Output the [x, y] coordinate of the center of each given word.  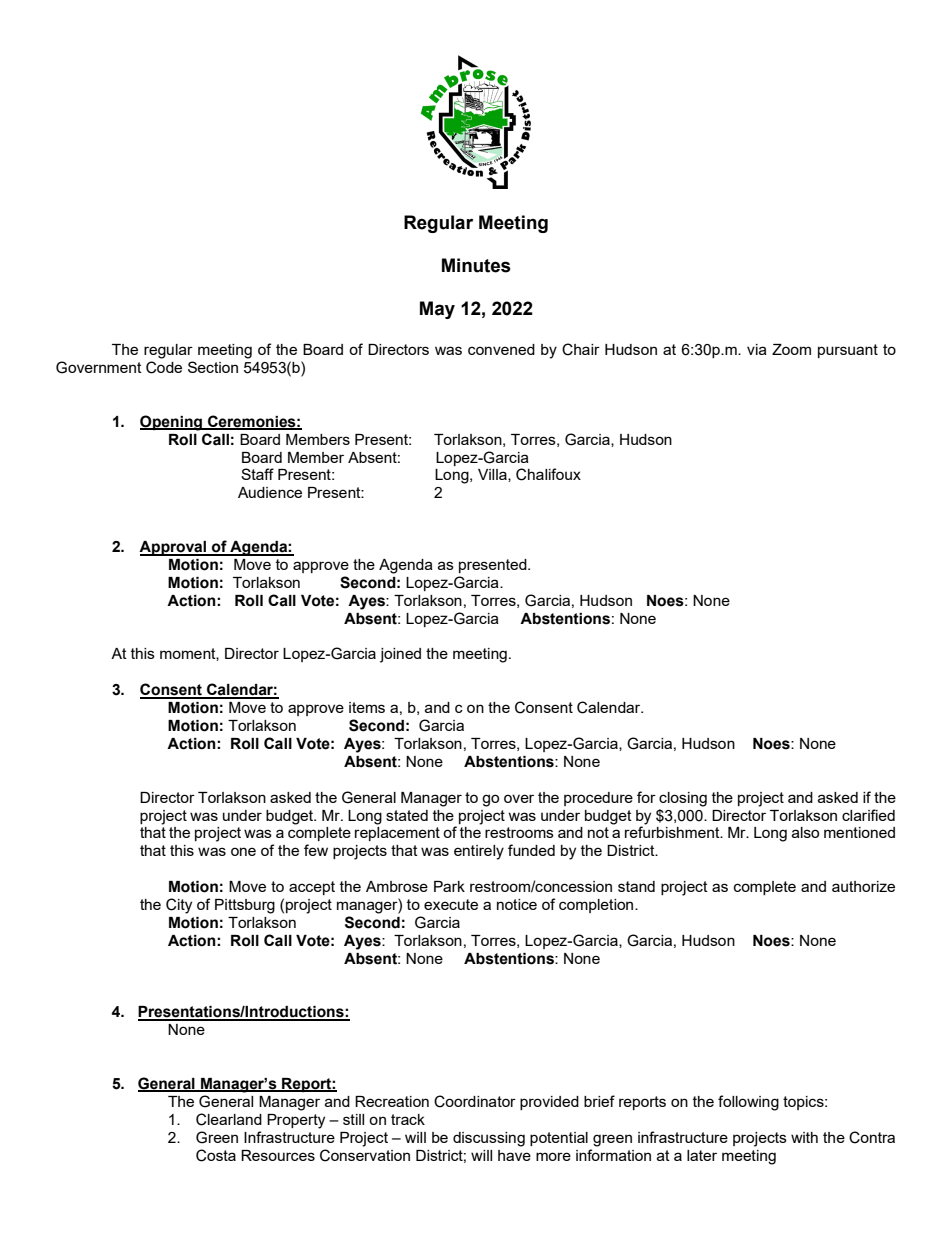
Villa [493, 475]
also [805, 832]
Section [213, 367]
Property [296, 1121]
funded [531, 850]
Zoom [791, 349]
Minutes [476, 265]
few [316, 850]
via [757, 349]
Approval [174, 548]
